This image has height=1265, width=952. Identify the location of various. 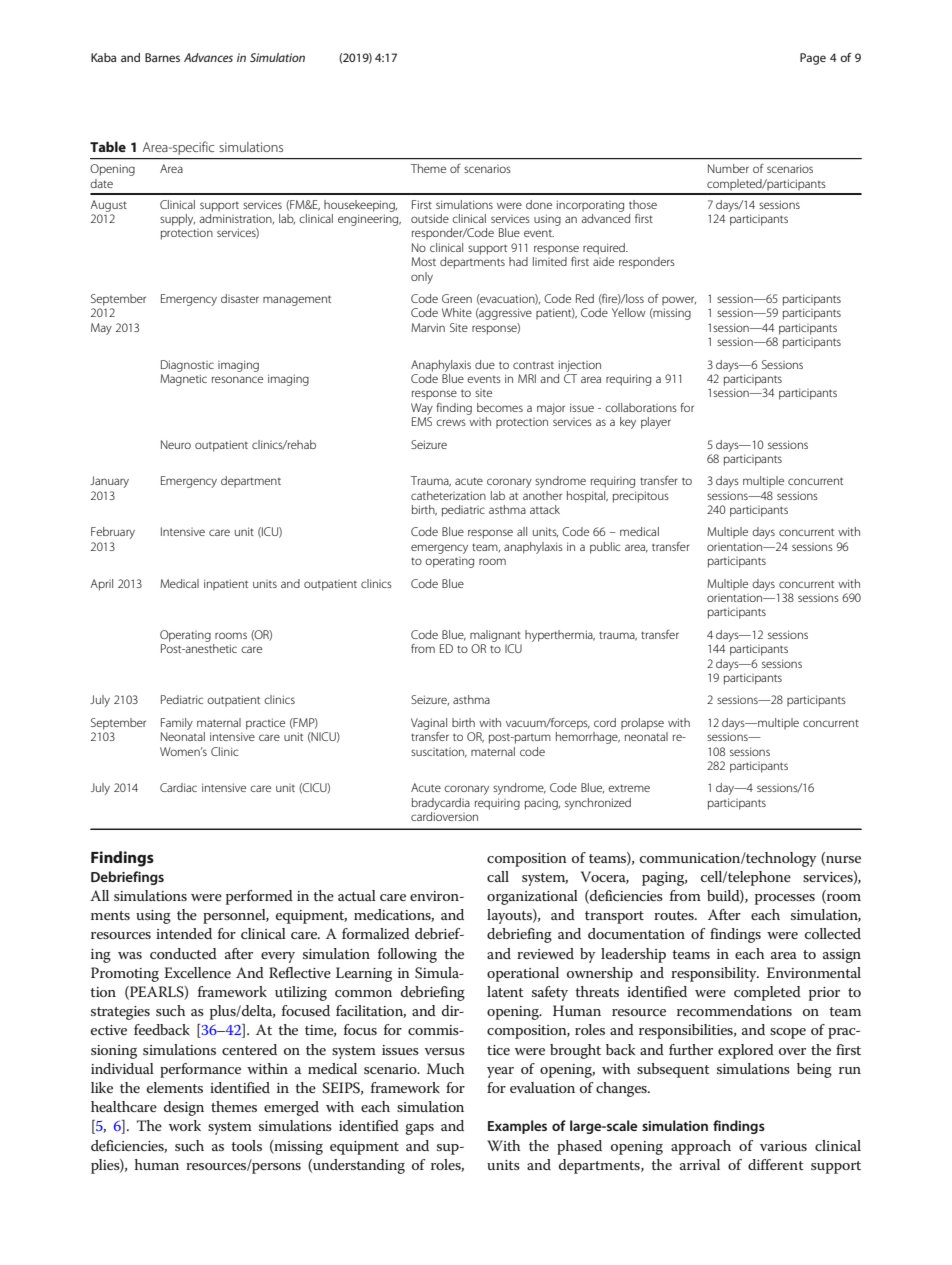
(783, 1146).
